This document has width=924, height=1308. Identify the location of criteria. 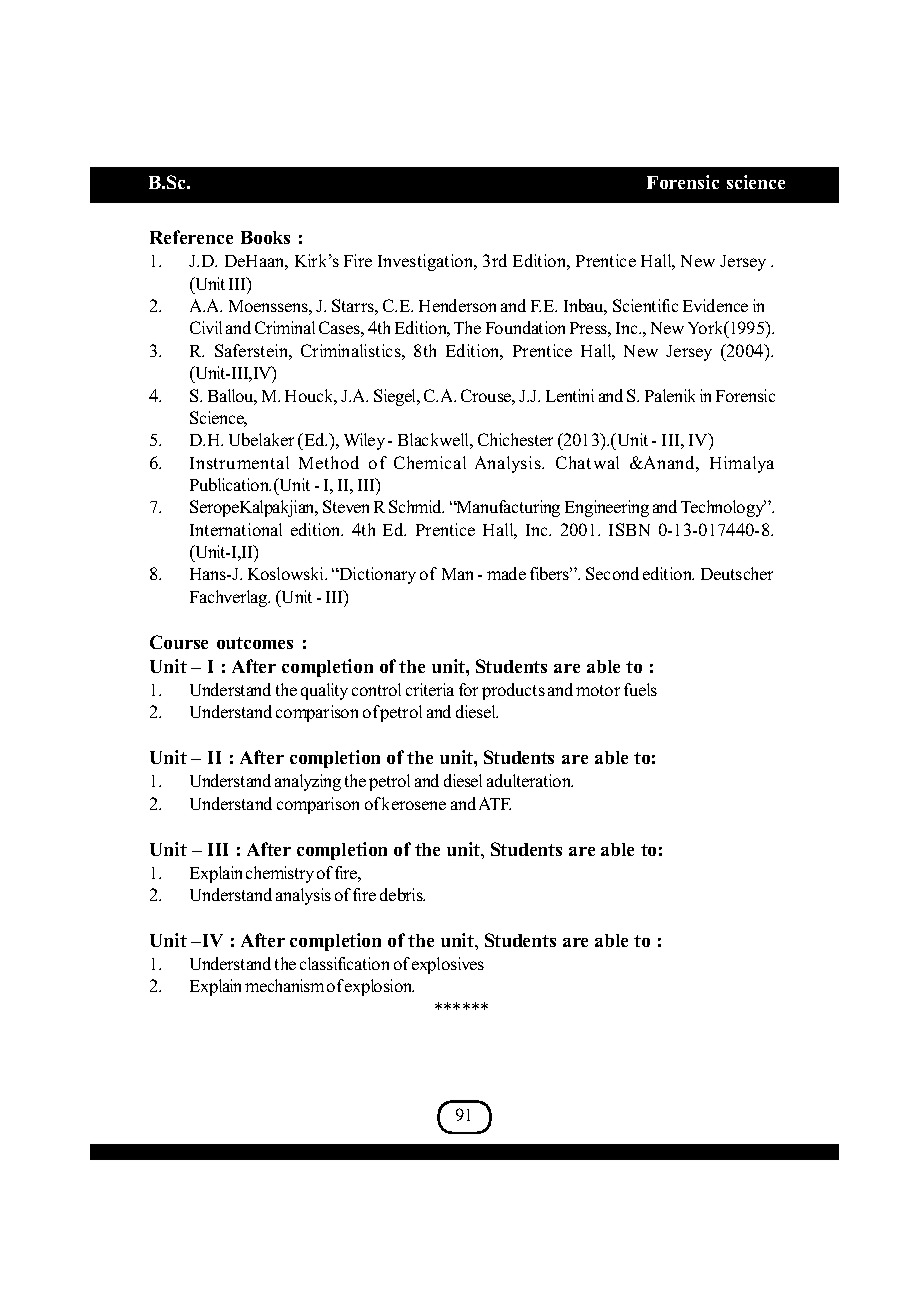
(430, 689).
